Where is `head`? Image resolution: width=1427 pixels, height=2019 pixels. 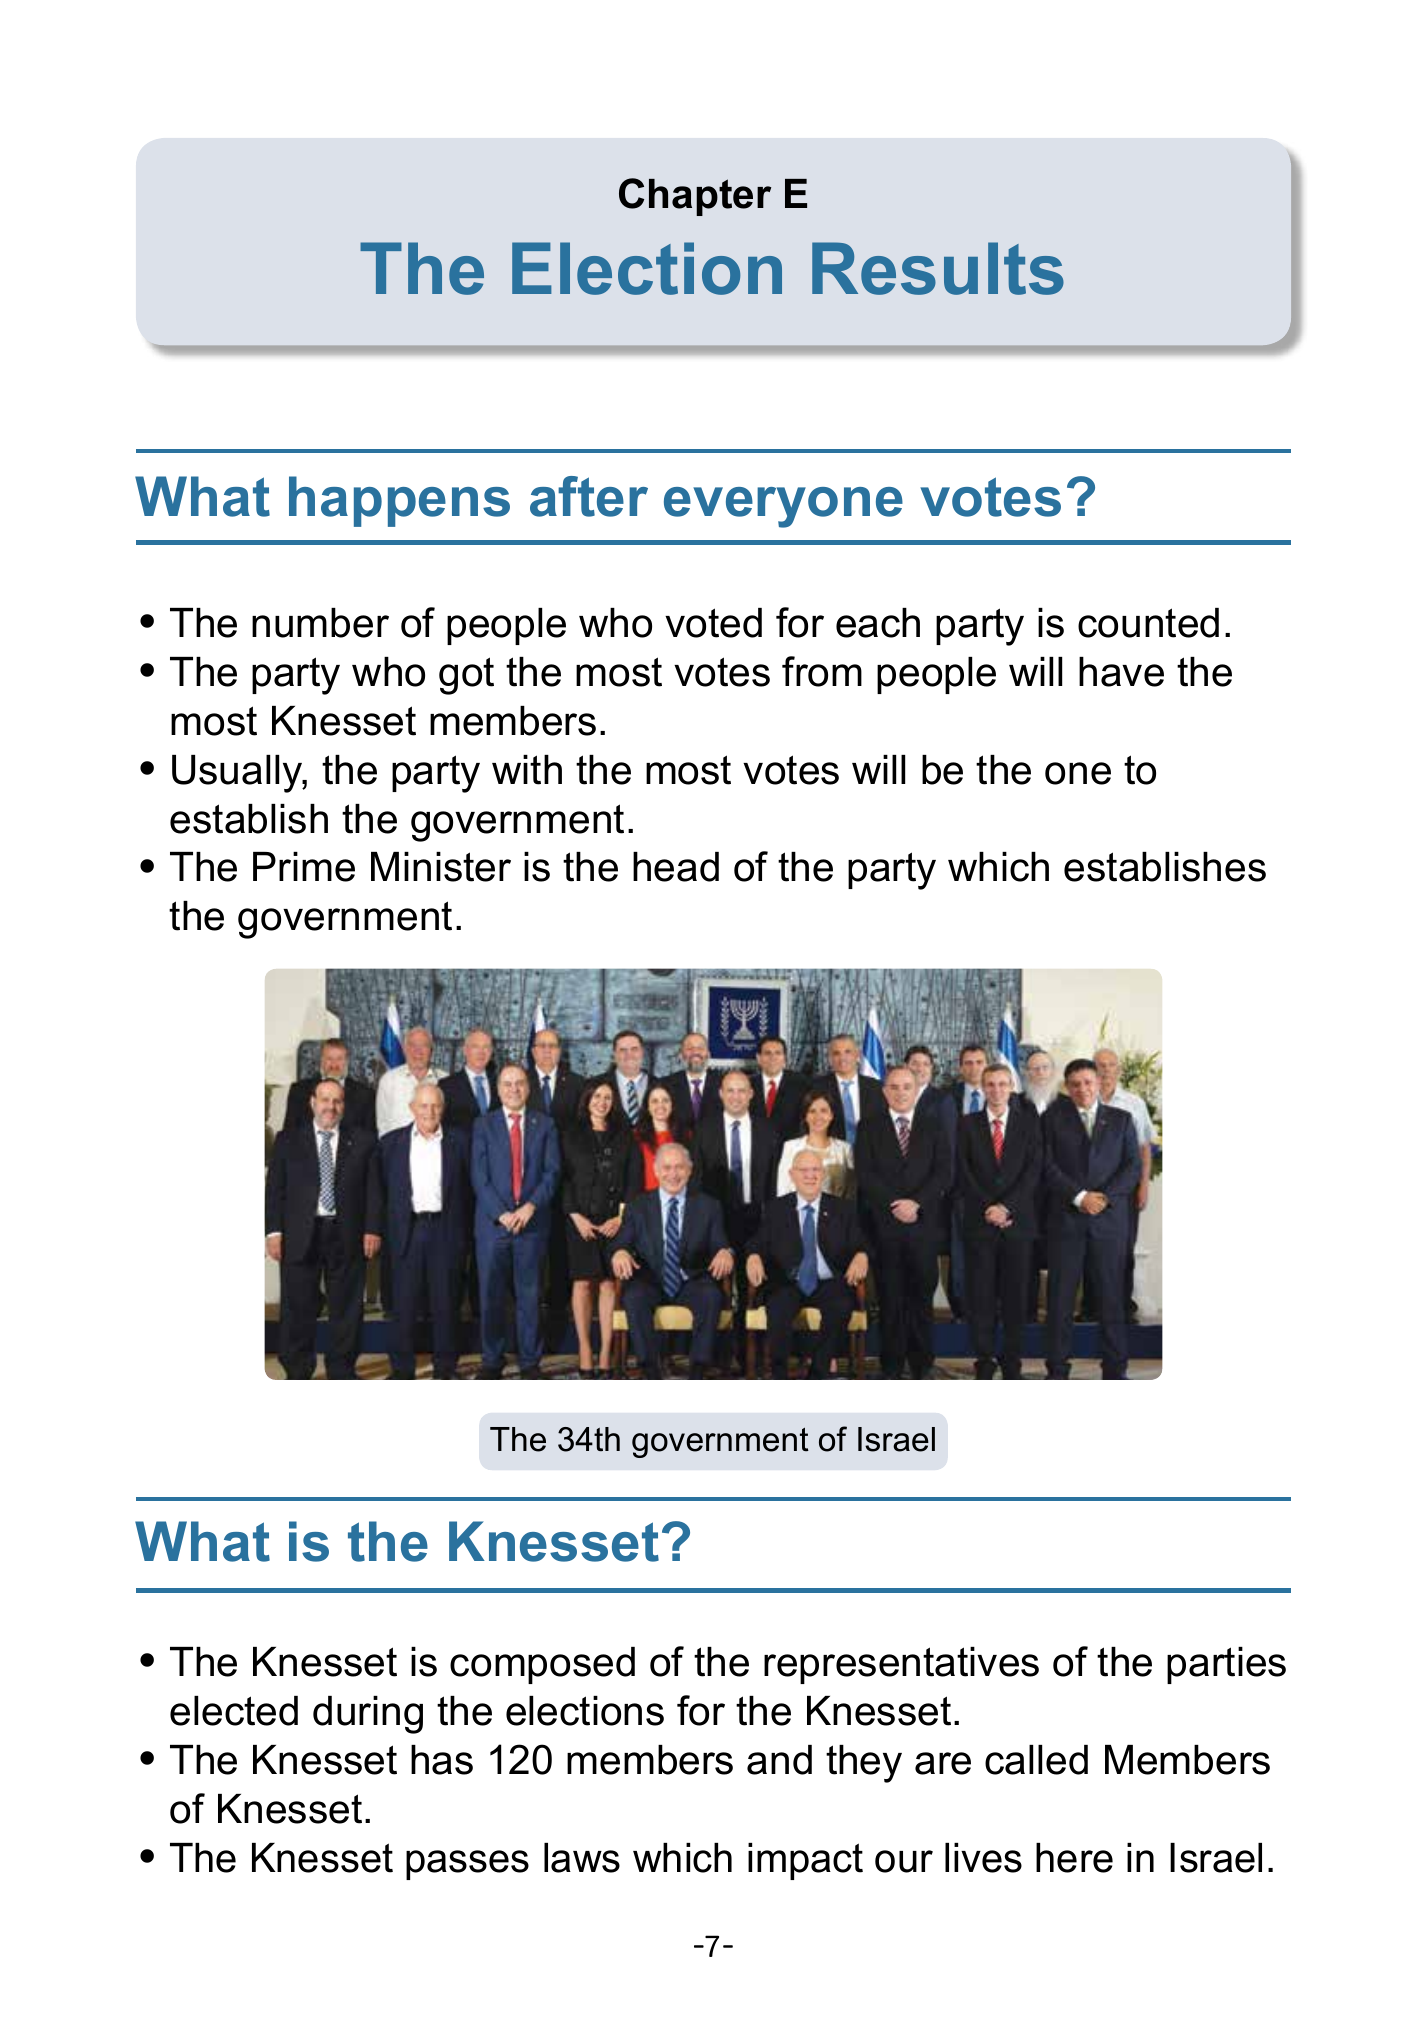 head is located at coordinates (676, 867).
